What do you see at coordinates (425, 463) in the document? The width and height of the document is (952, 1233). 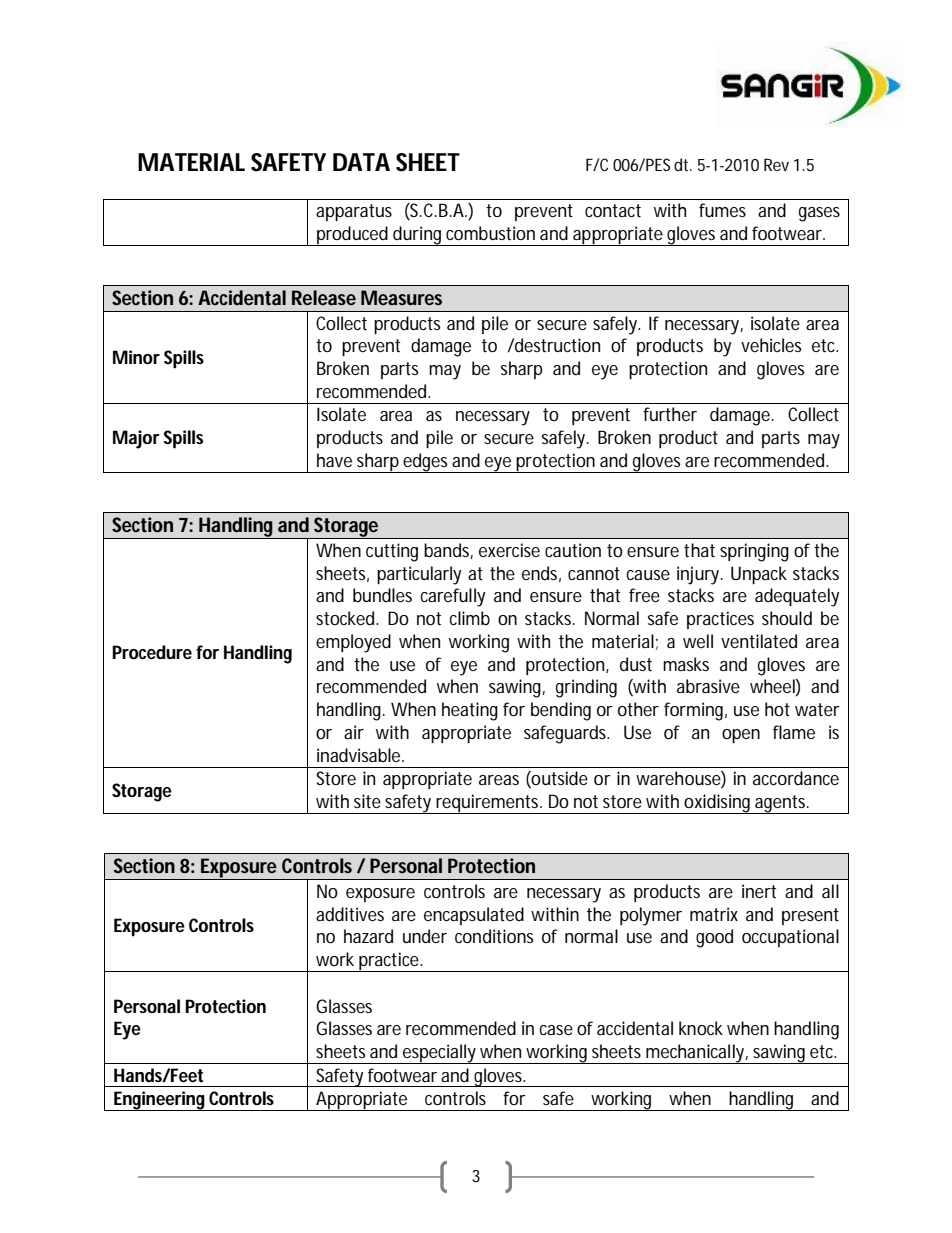 I see `edges` at bounding box center [425, 463].
